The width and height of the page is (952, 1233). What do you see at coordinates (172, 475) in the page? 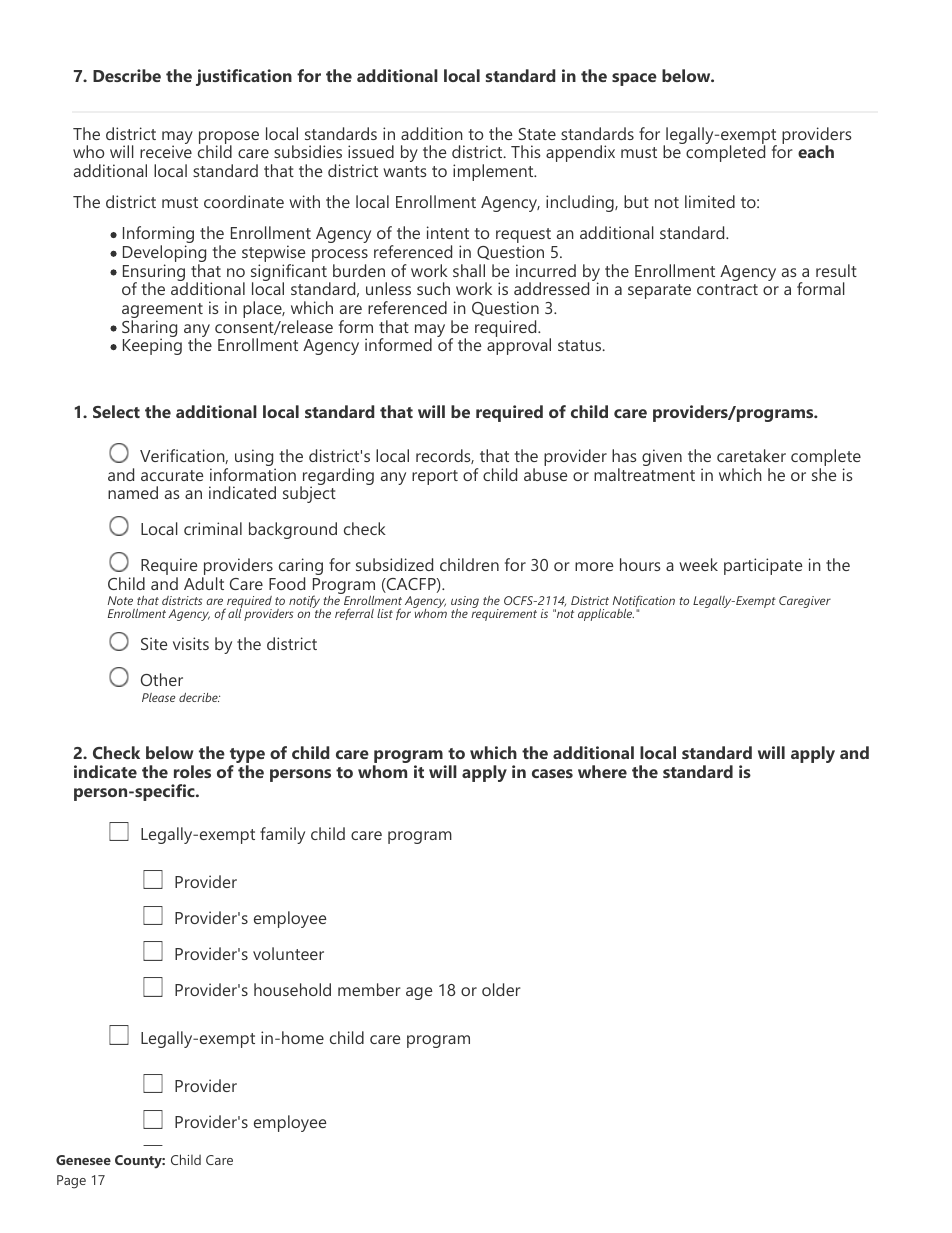
I see `accurate` at bounding box center [172, 475].
